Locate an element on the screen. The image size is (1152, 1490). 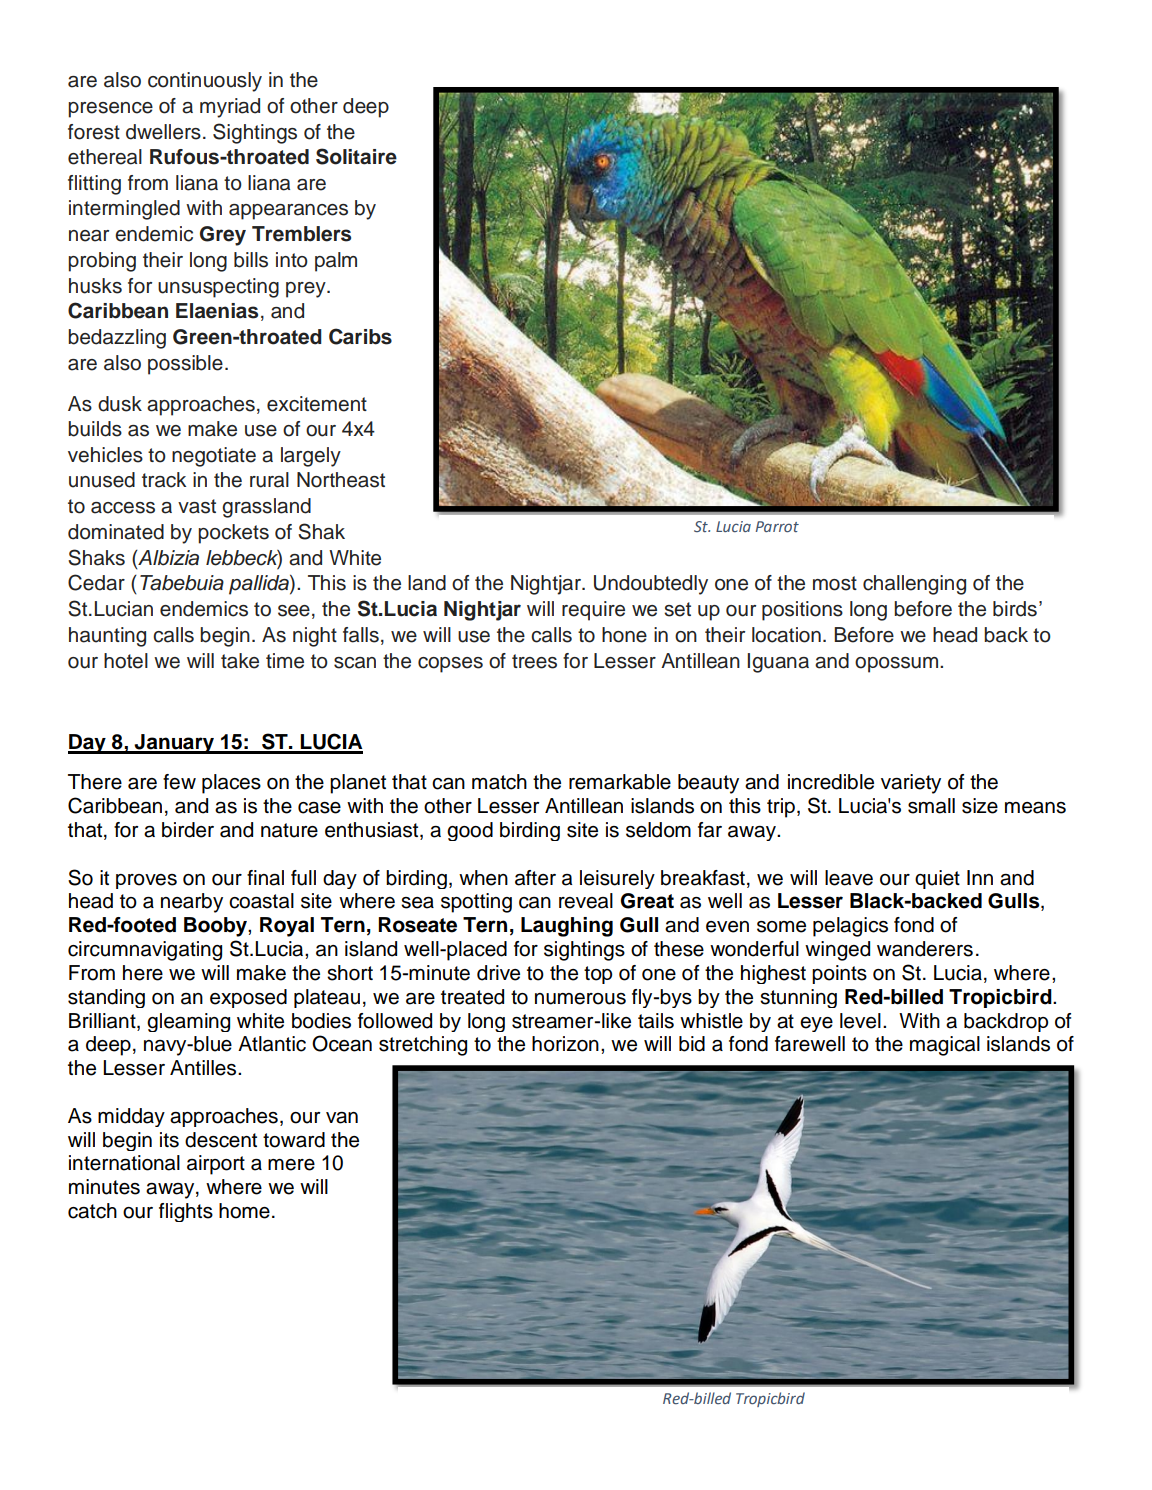
Undoubtedly is located at coordinates (651, 585).
